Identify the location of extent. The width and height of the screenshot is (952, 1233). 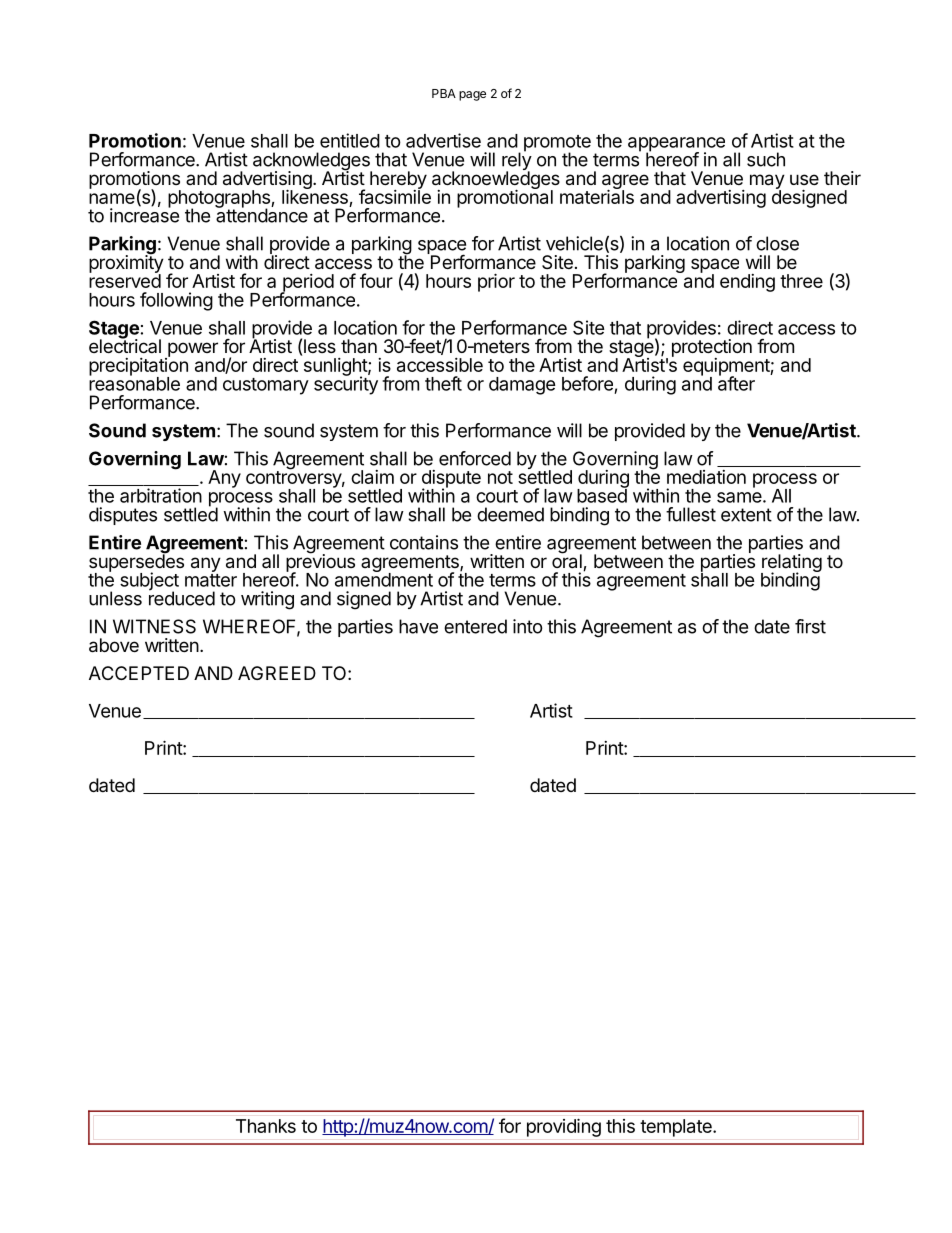
(746, 515).
